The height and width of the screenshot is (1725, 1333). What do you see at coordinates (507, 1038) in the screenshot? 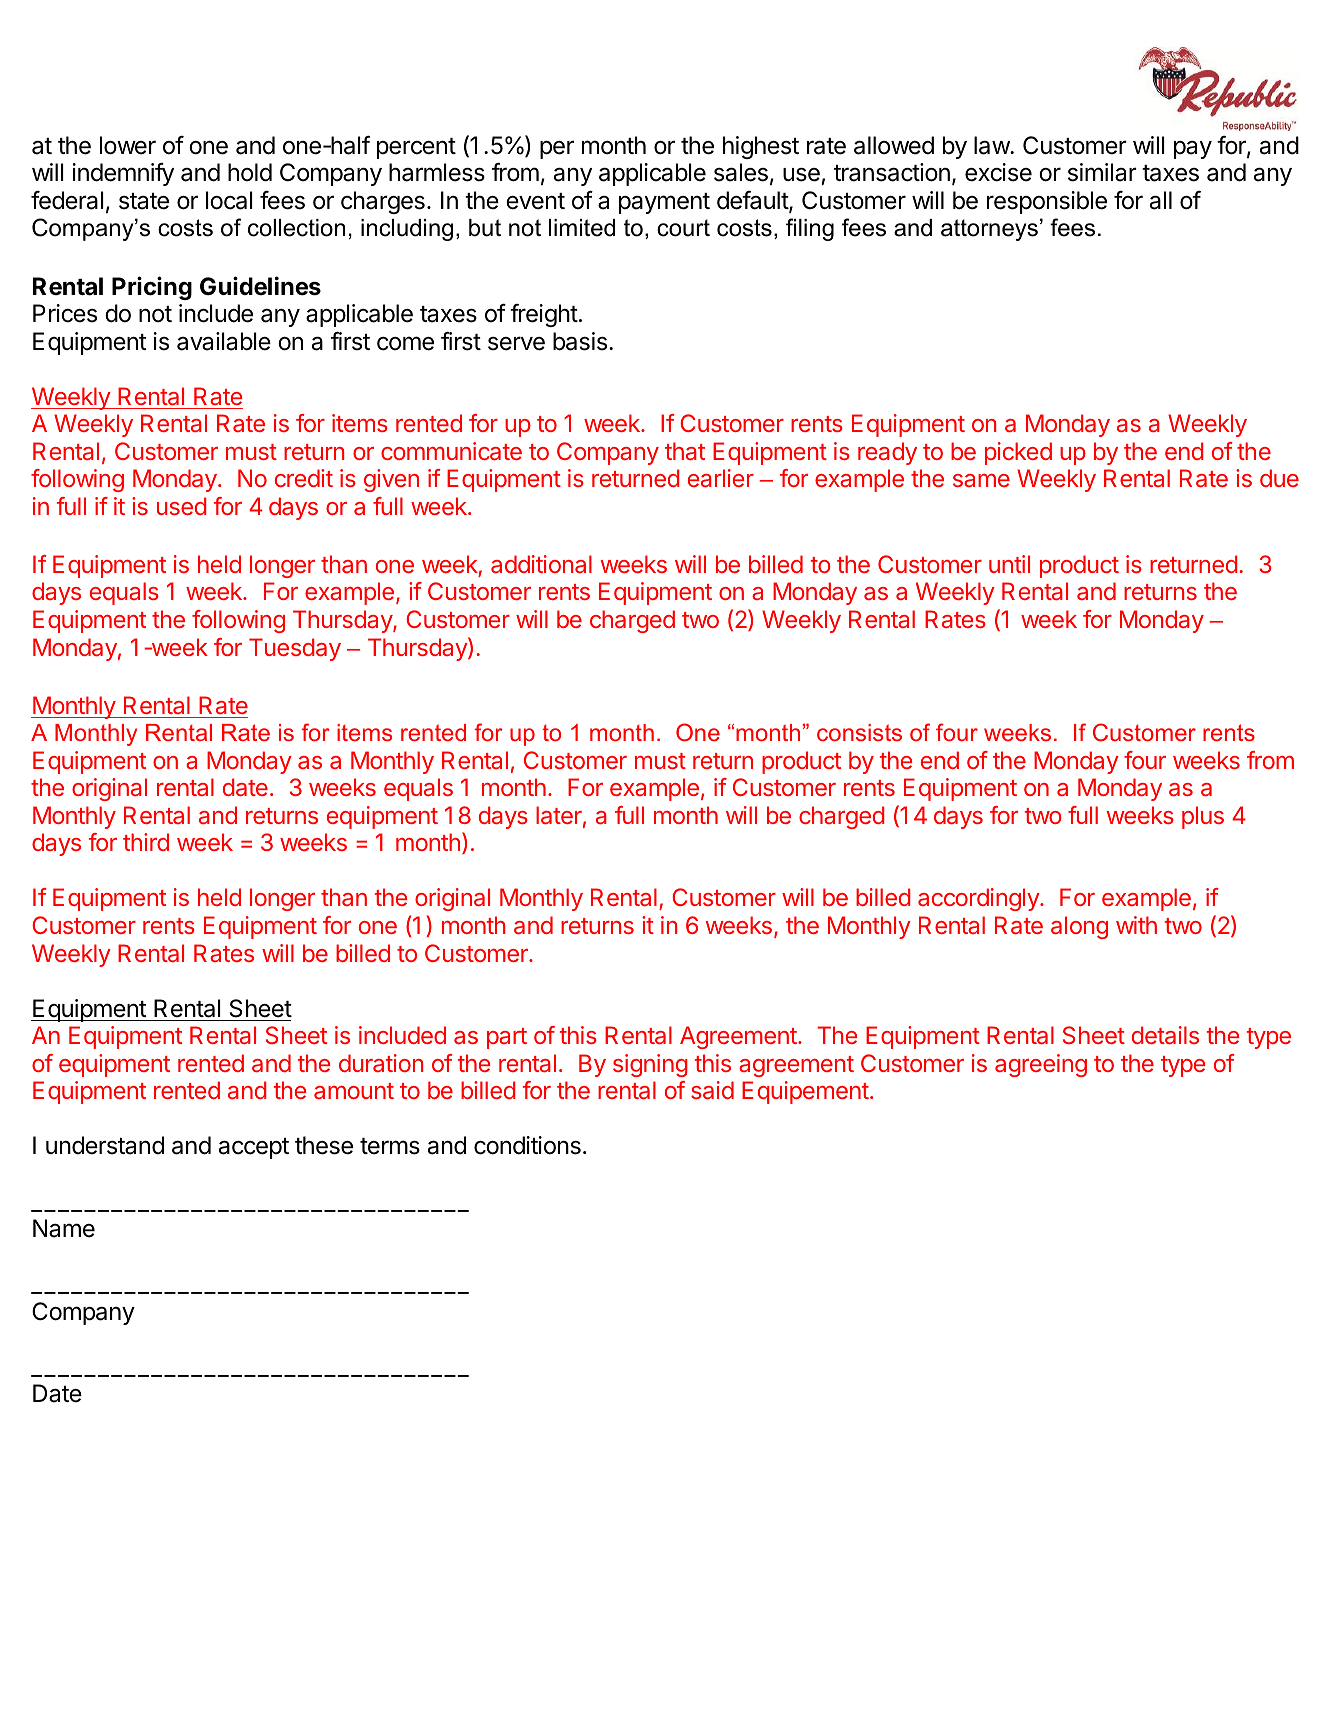
I see `part` at bounding box center [507, 1038].
